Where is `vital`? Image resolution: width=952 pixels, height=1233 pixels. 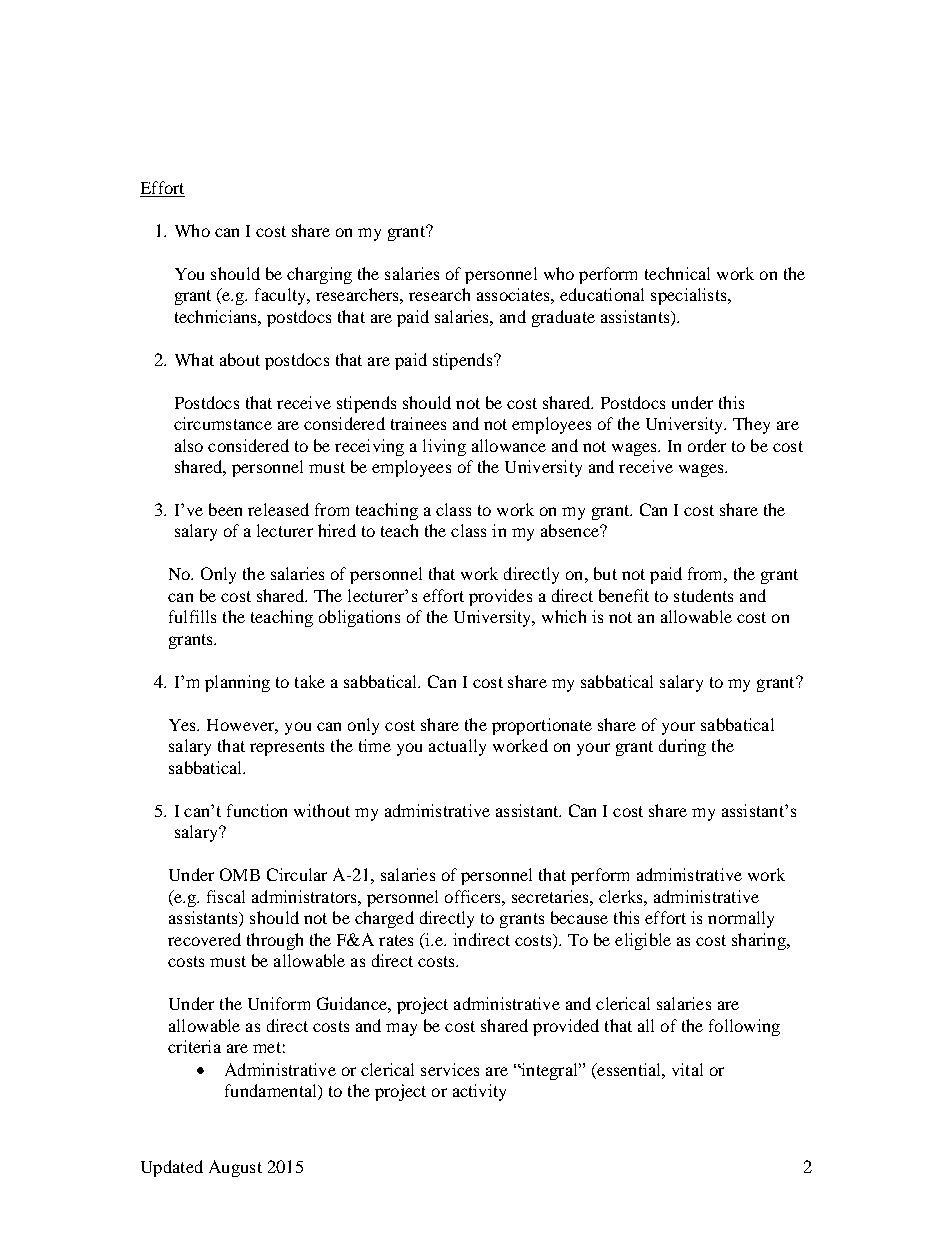 vital is located at coordinates (687, 1069).
